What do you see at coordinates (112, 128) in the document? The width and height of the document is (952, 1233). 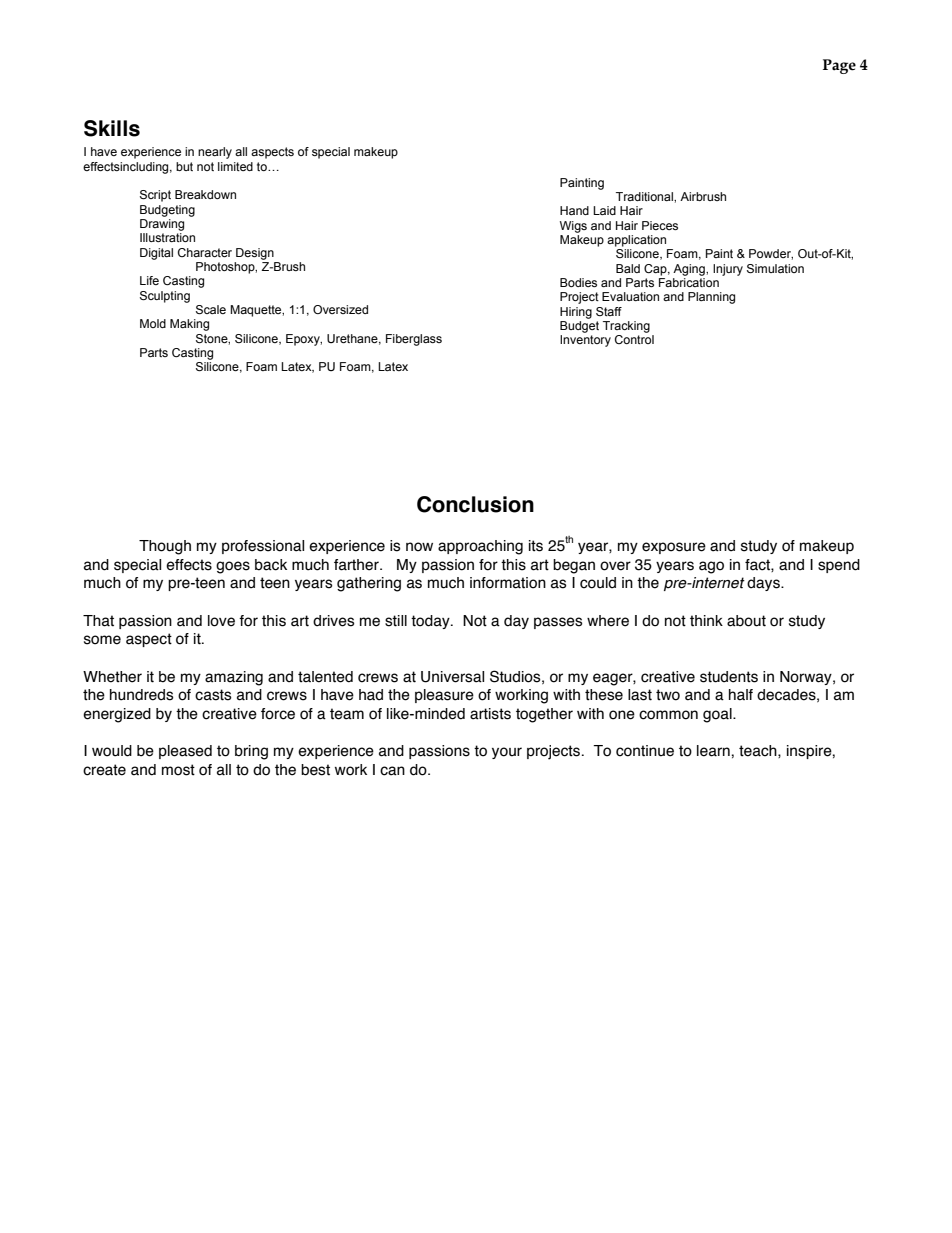 I see `Skills` at bounding box center [112, 128].
